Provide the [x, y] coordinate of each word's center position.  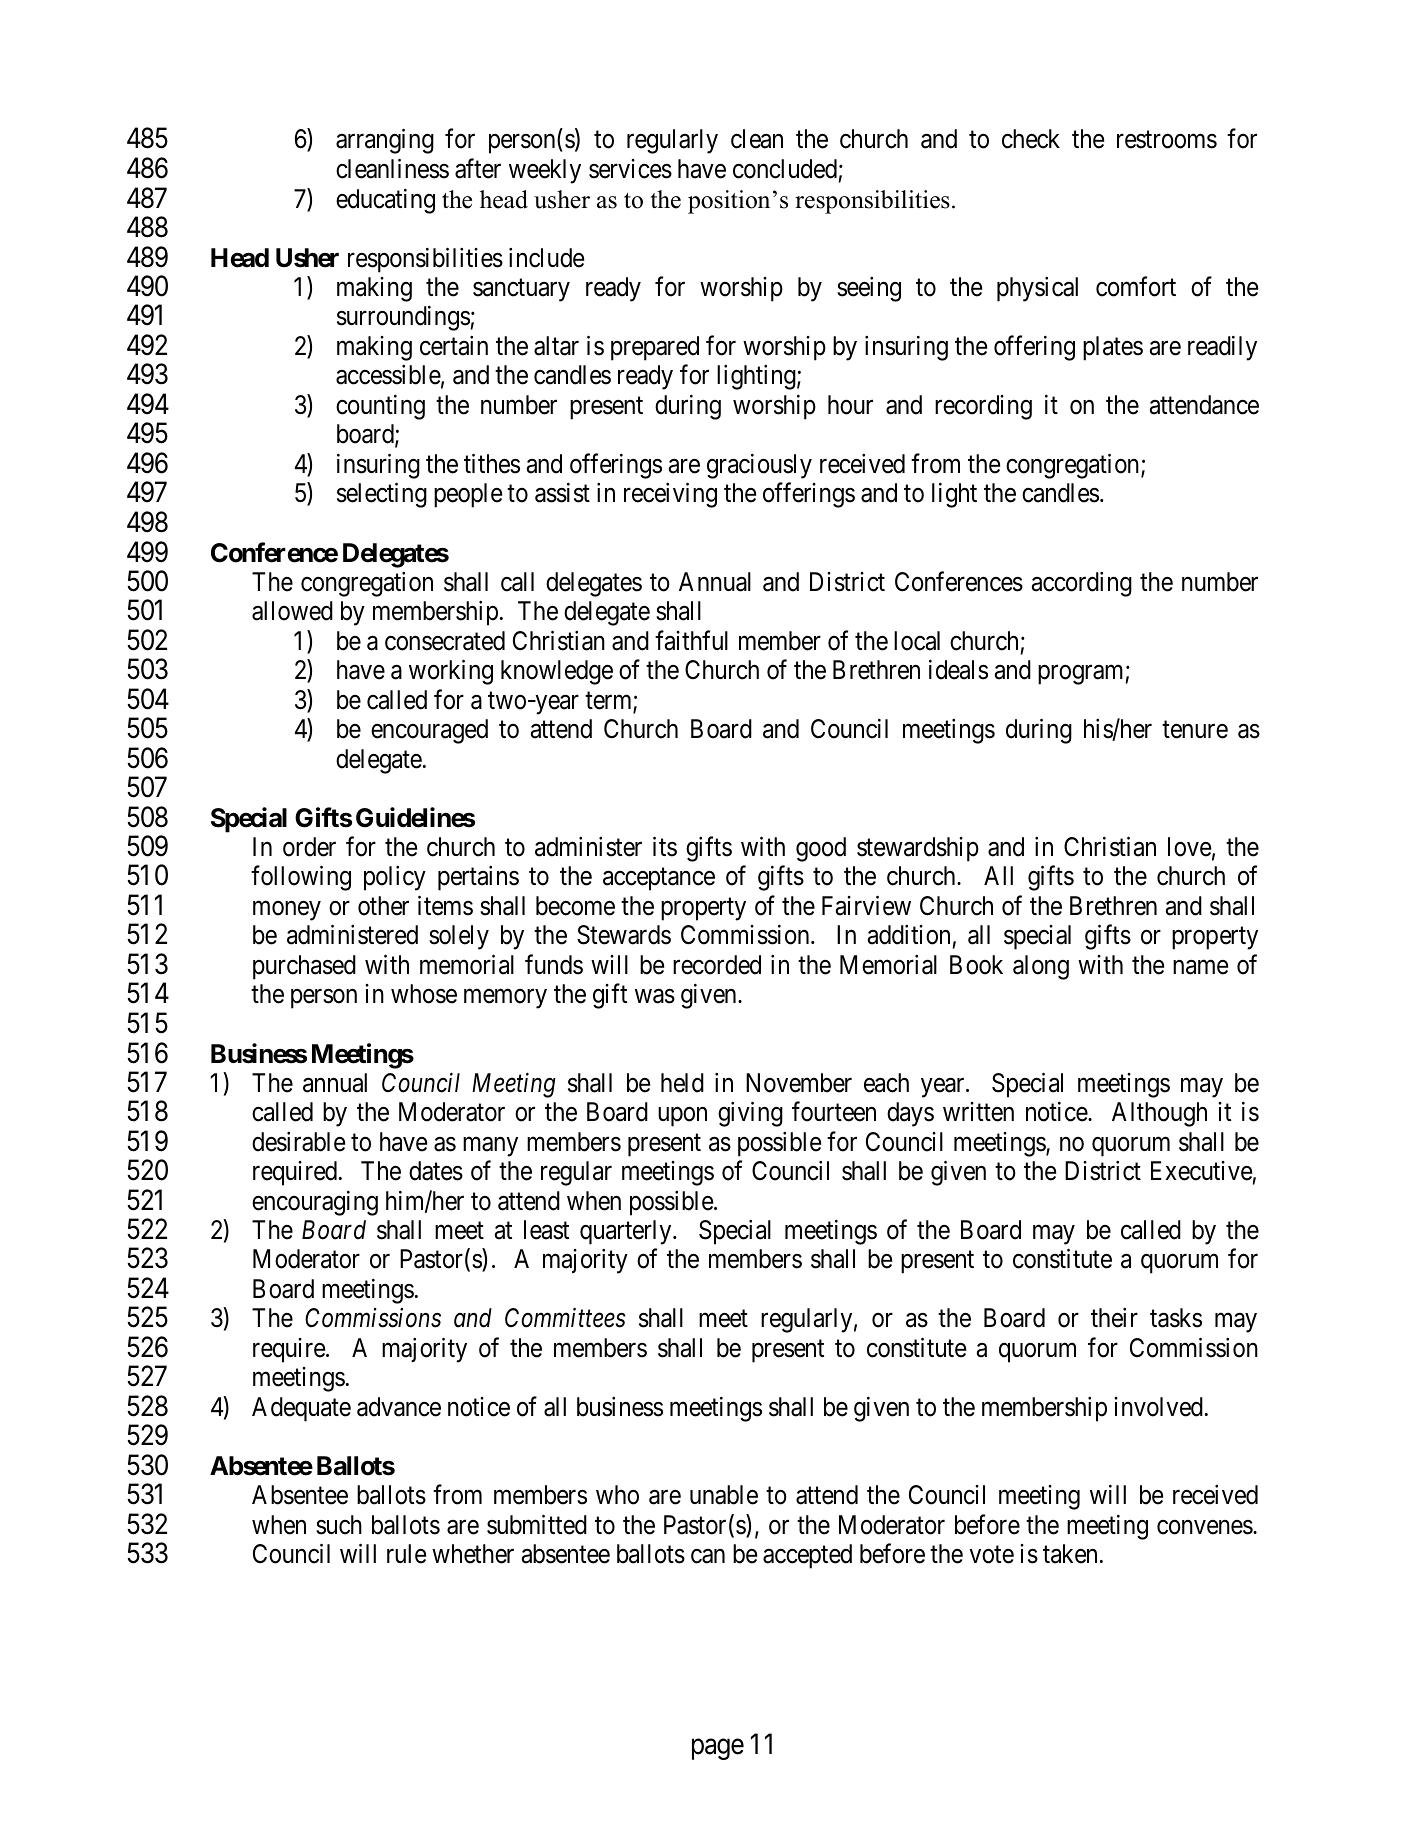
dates [436, 1171]
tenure [1195, 730]
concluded [785, 169]
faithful [691, 640]
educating [385, 201]
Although [1159, 1114]
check [1031, 139]
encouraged [429, 731]
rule [406, 1554]
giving [750, 1114]
